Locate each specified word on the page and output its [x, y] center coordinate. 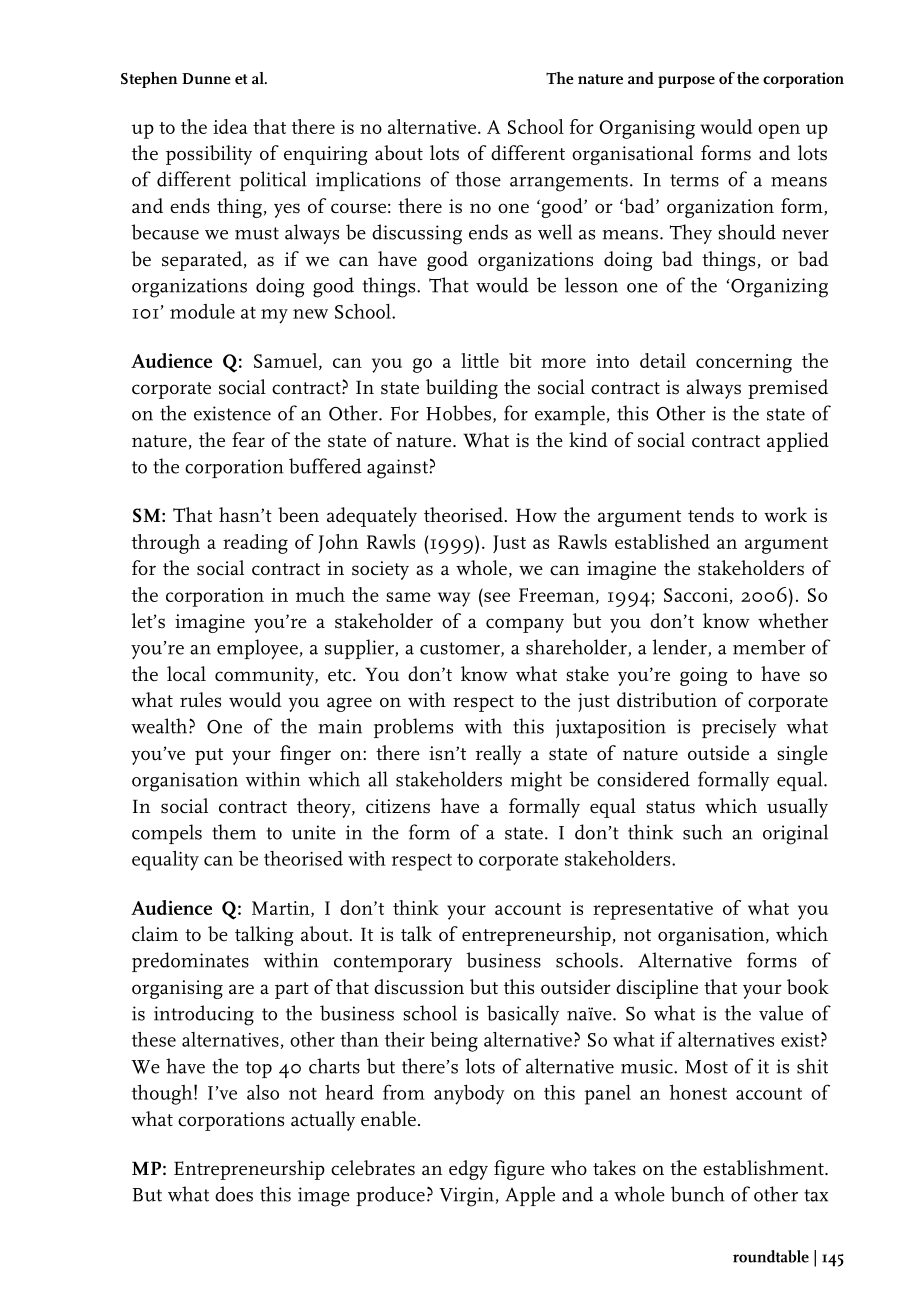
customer [461, 649]
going [704, 676]
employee [257, 649]
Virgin [466, 1197]
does [234, 1194]
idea [230, 126]
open [779, 131]
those [478, 179]
